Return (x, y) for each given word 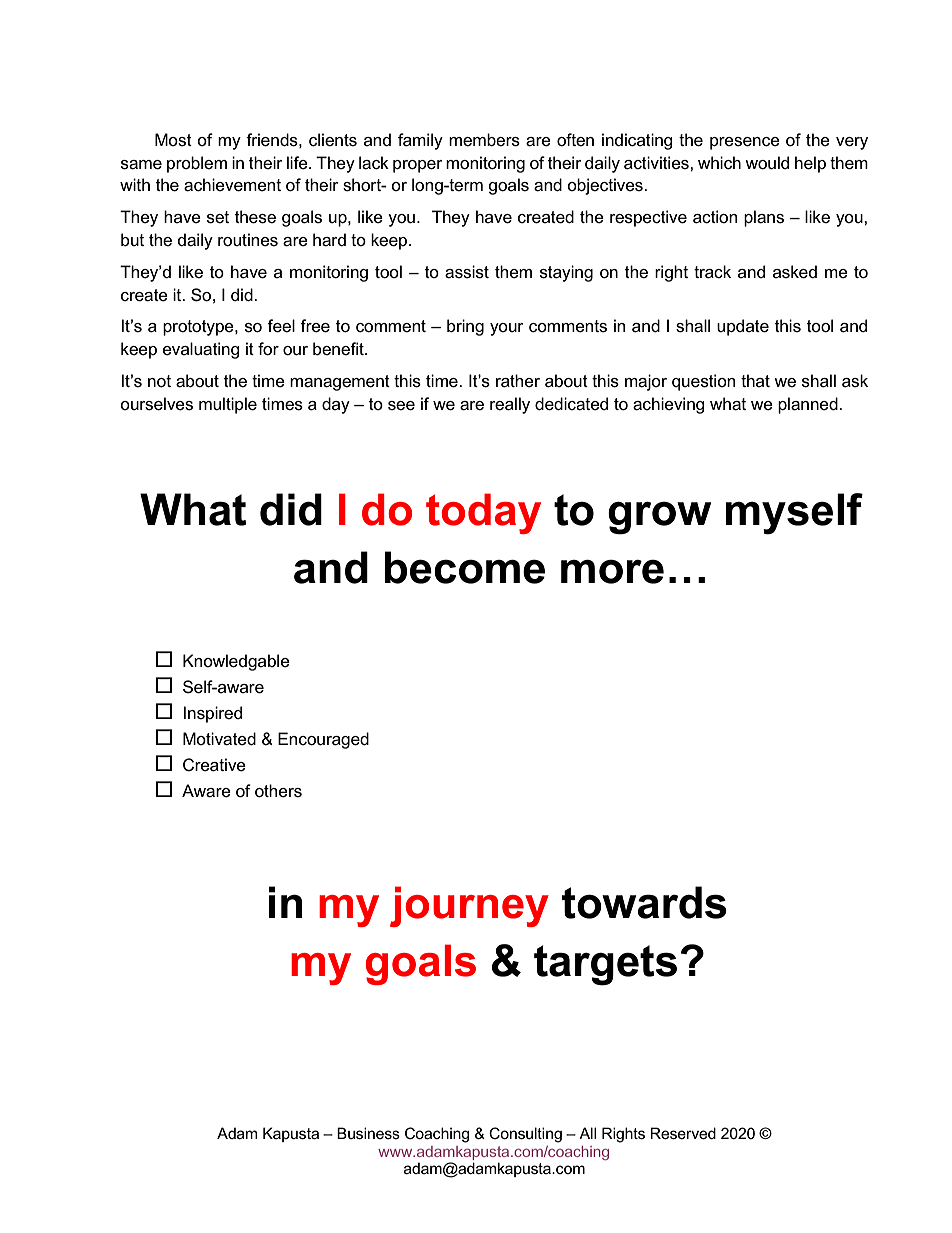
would (767, 163)
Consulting (525, 1135)
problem (197, 164)
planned (809, 405)
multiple (228, 405)
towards (644, 902)
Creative (214, 765)
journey (469, 906)
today (483, 513)
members (484, 140)
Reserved (683, 1133)
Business (368, 1133)
